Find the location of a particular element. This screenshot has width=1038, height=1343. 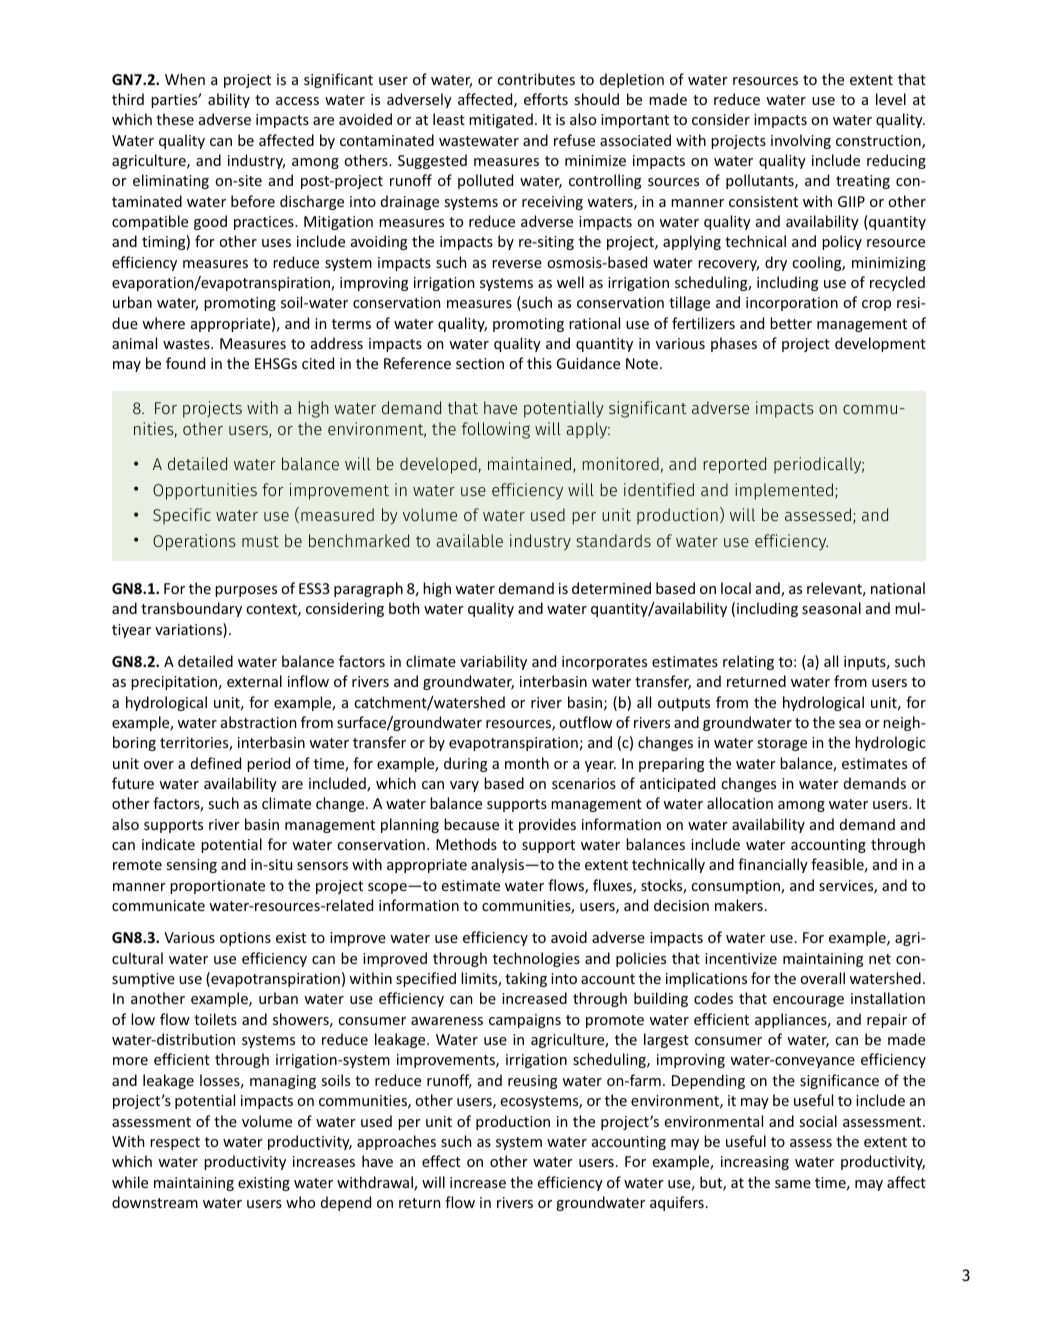

involving is located at coordinates (801, 141).
